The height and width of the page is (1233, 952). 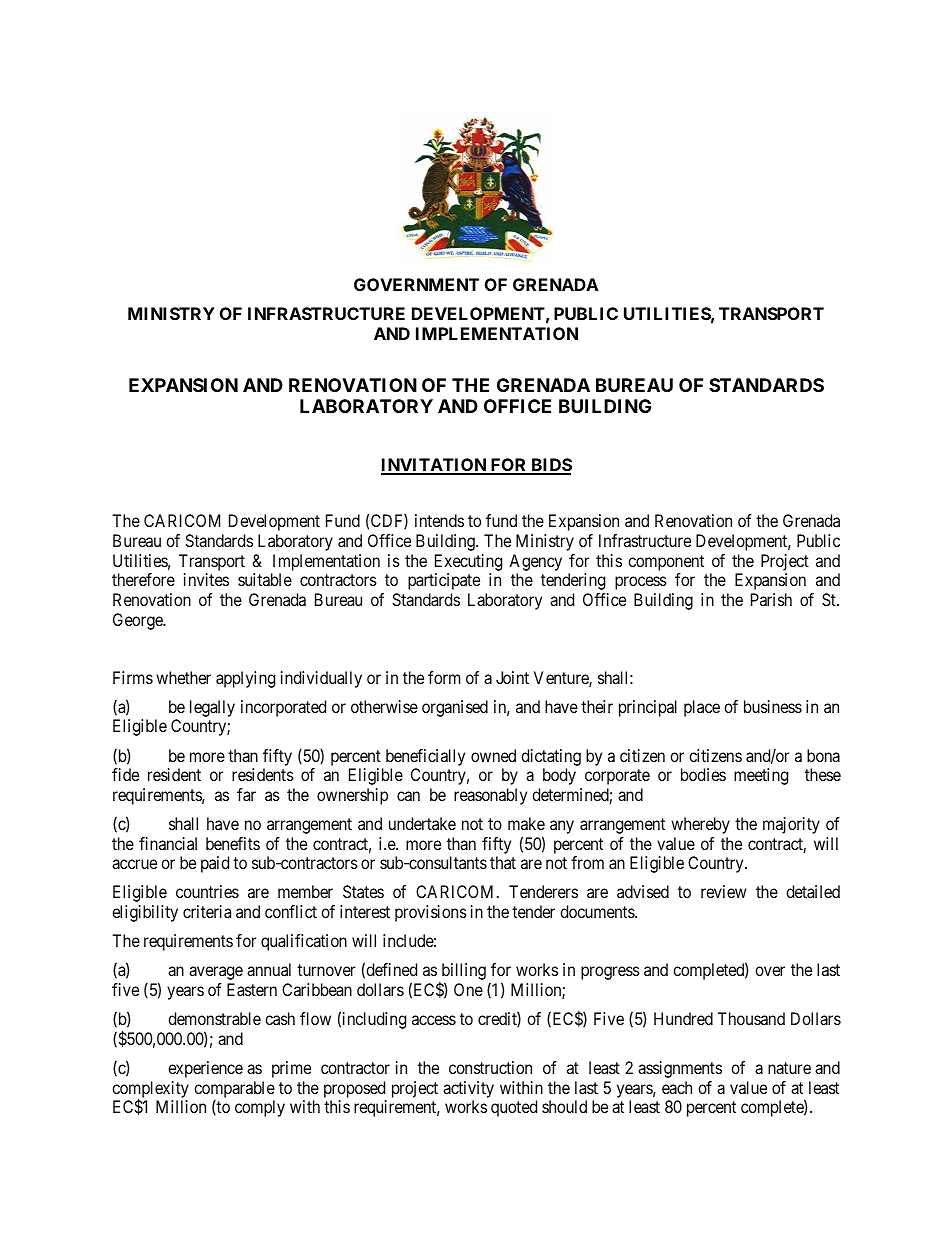 I want to click on component, so click(x=666, y=563).
